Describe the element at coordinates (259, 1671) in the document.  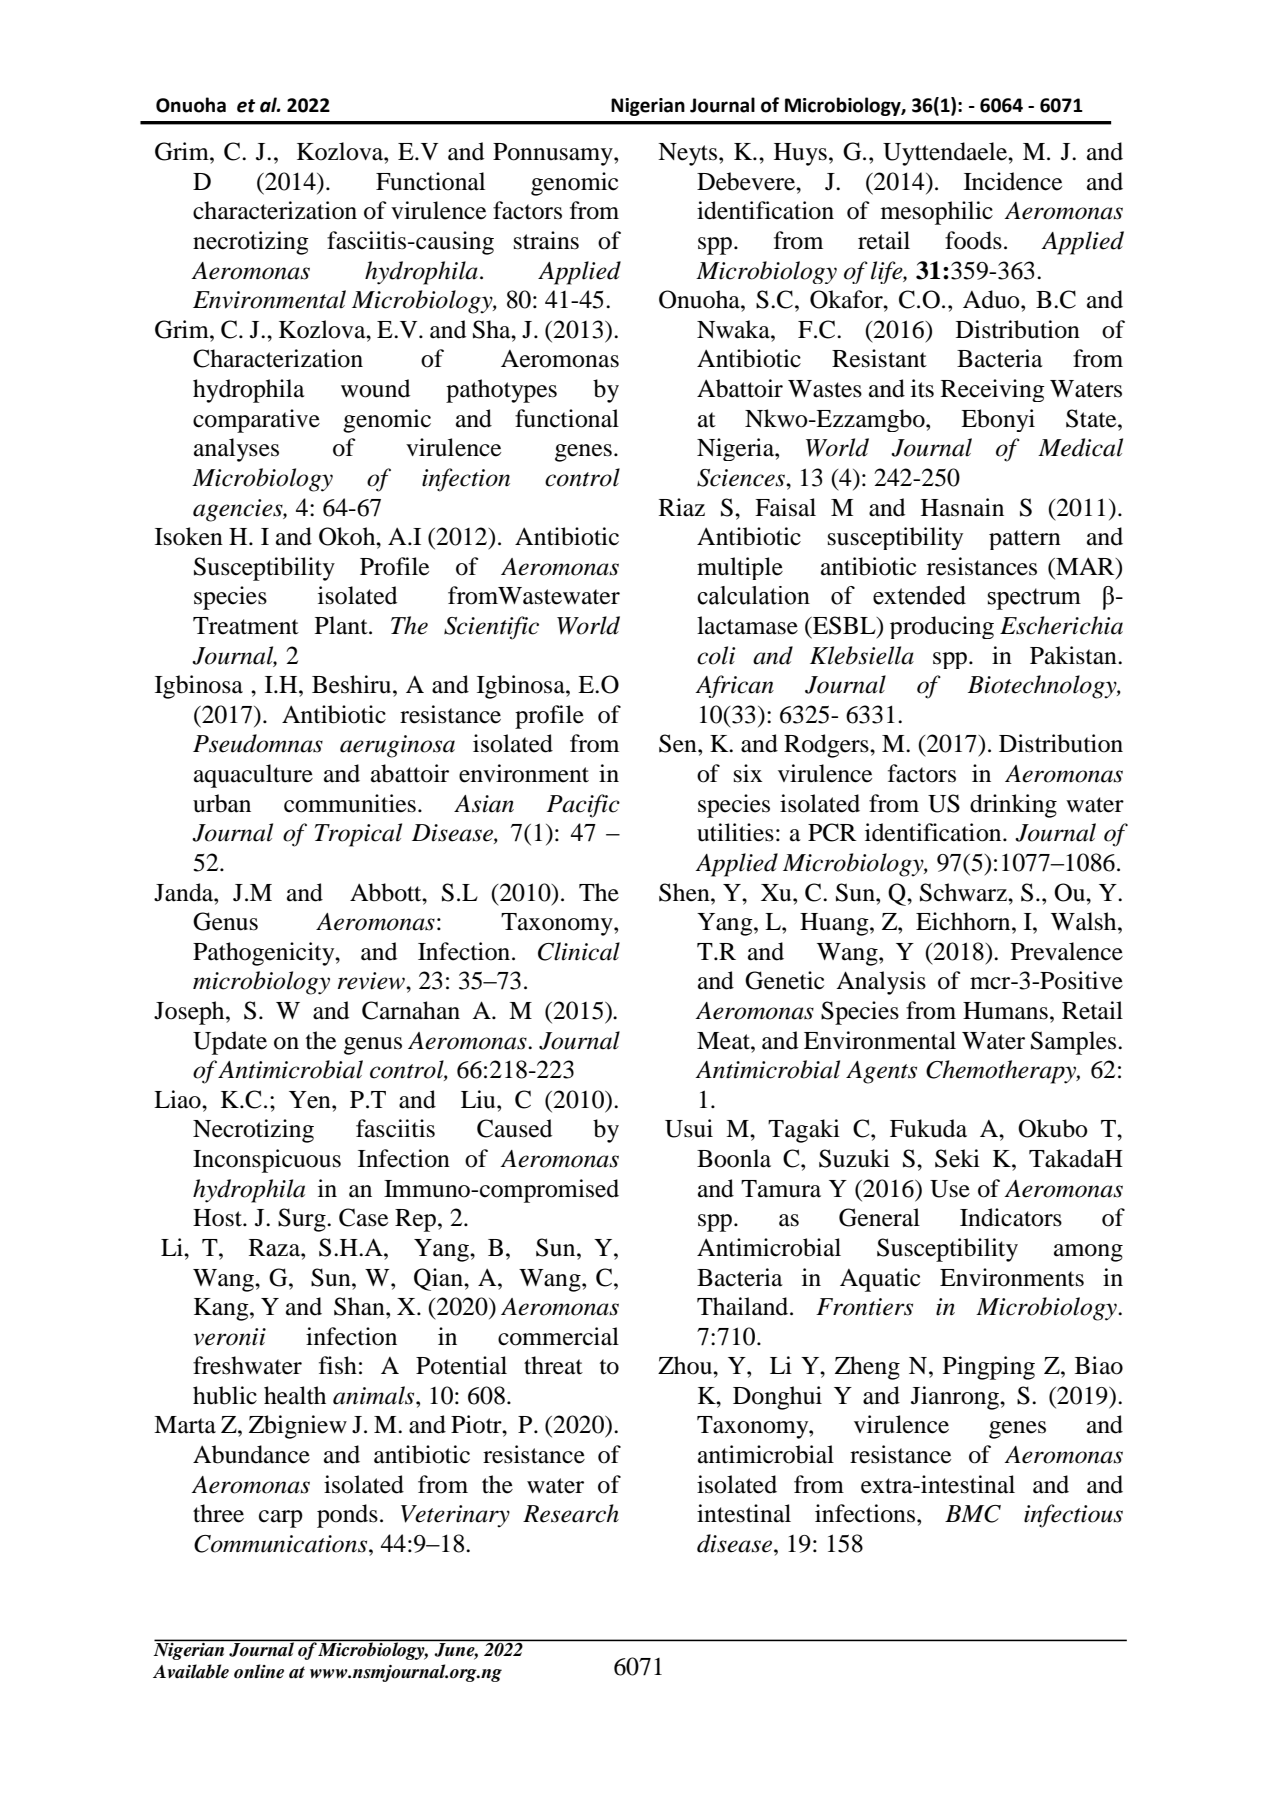
I see `online` at that location.
